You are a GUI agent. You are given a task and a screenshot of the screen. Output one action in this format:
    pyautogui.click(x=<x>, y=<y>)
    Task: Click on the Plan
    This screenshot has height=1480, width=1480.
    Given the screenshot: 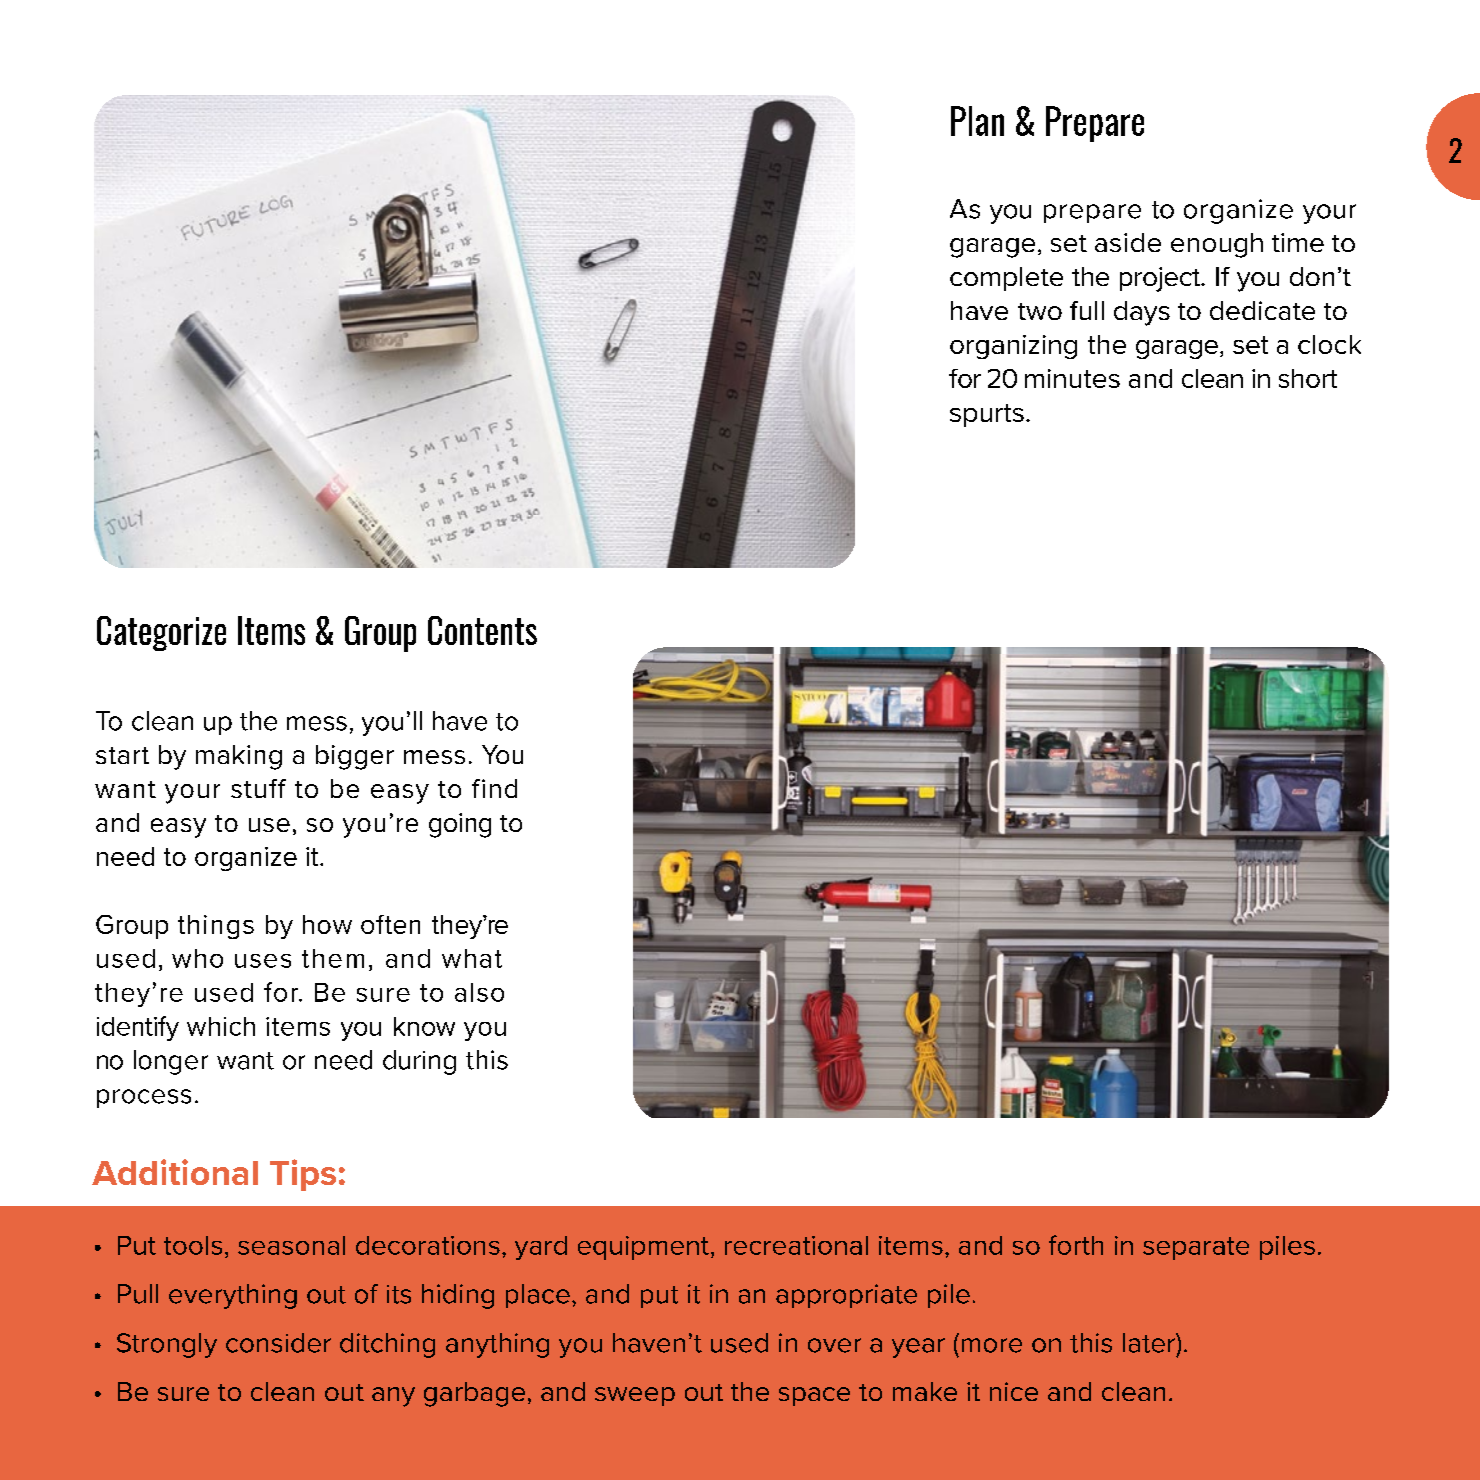 What is the action you would take?
    pyautogui.click(x=977, y=121)
